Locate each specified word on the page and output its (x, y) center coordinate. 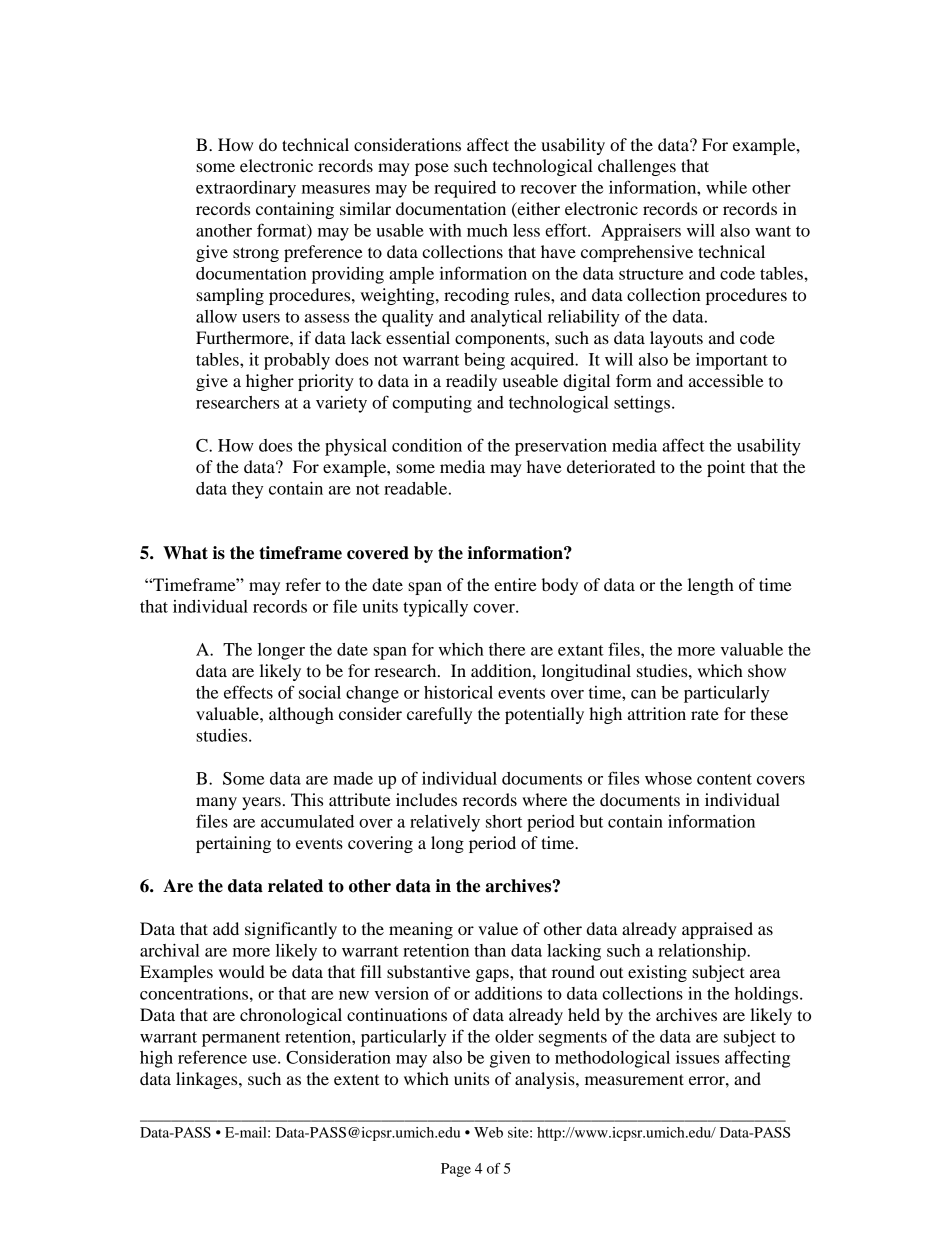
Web (488, 1132)
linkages (208, 1080)
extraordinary (246, 189)
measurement (634, 1079)
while (726, 187)
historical (458, 692)
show (767, 670)
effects (248, 692)
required (465, 189)
